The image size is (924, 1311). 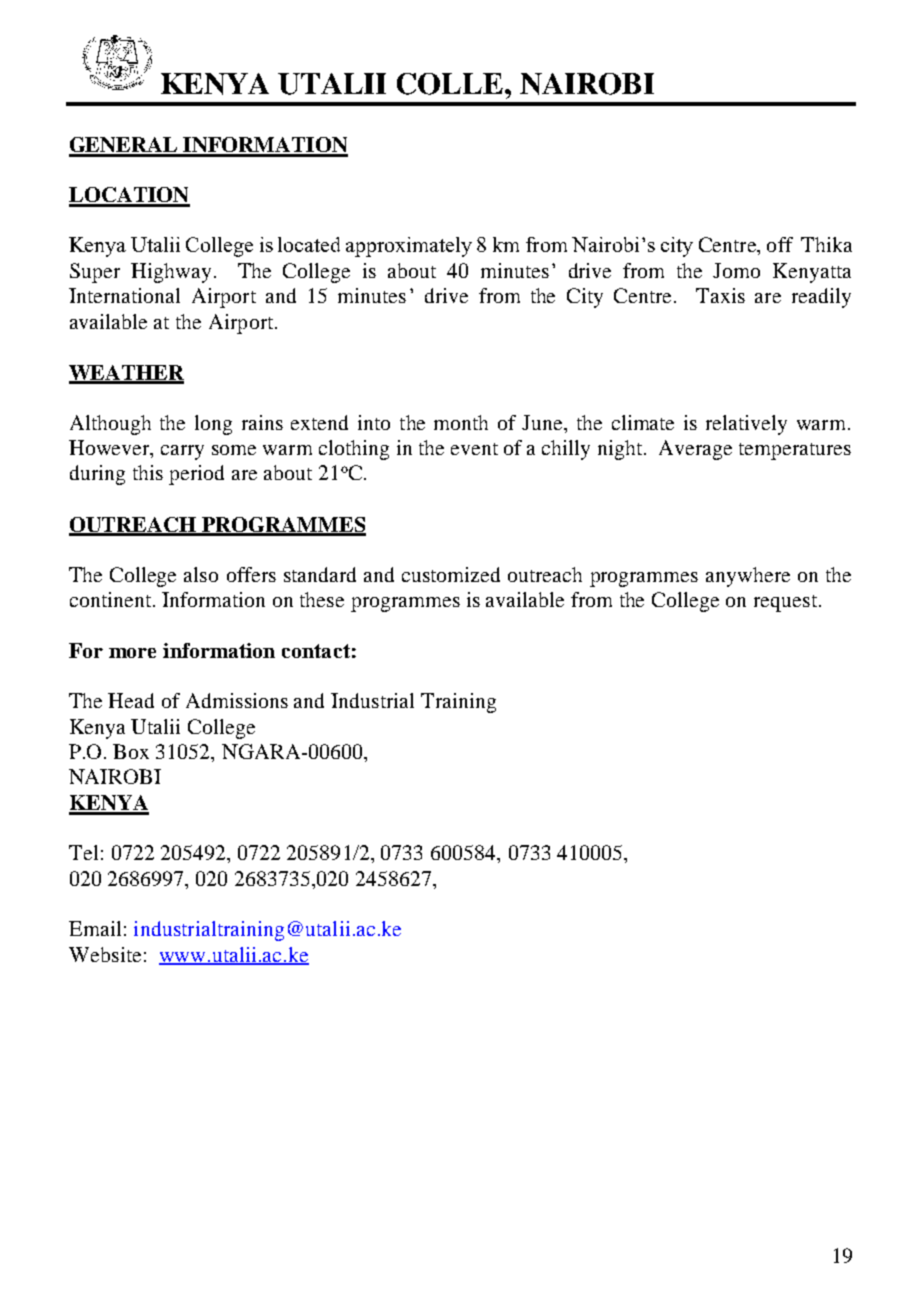 What do you see at coordinates (451, 574) in the screenshot?
I see `customized` at bounding box center [451, 574].
